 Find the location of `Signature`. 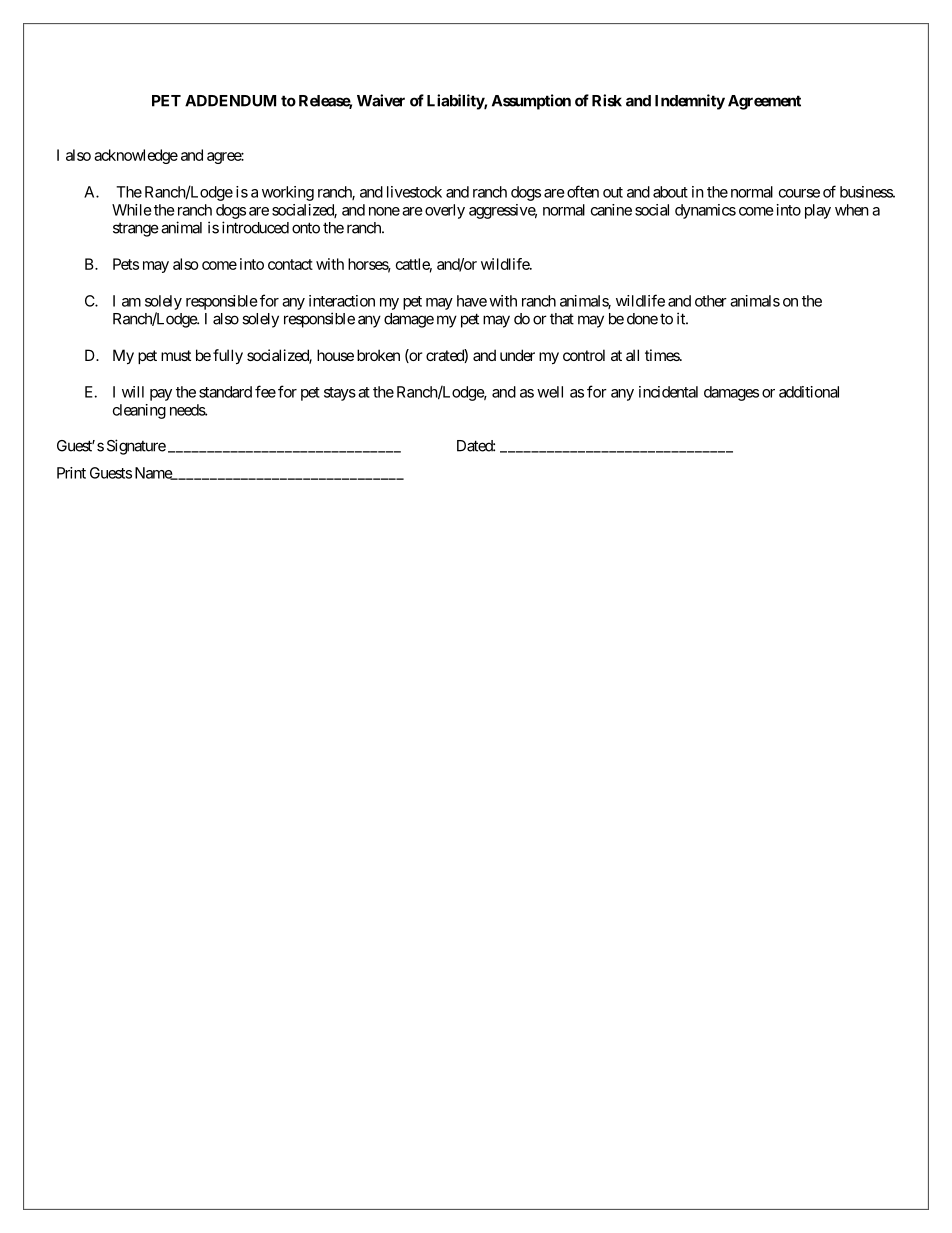

Signature is located at coordinates (136, 447).
